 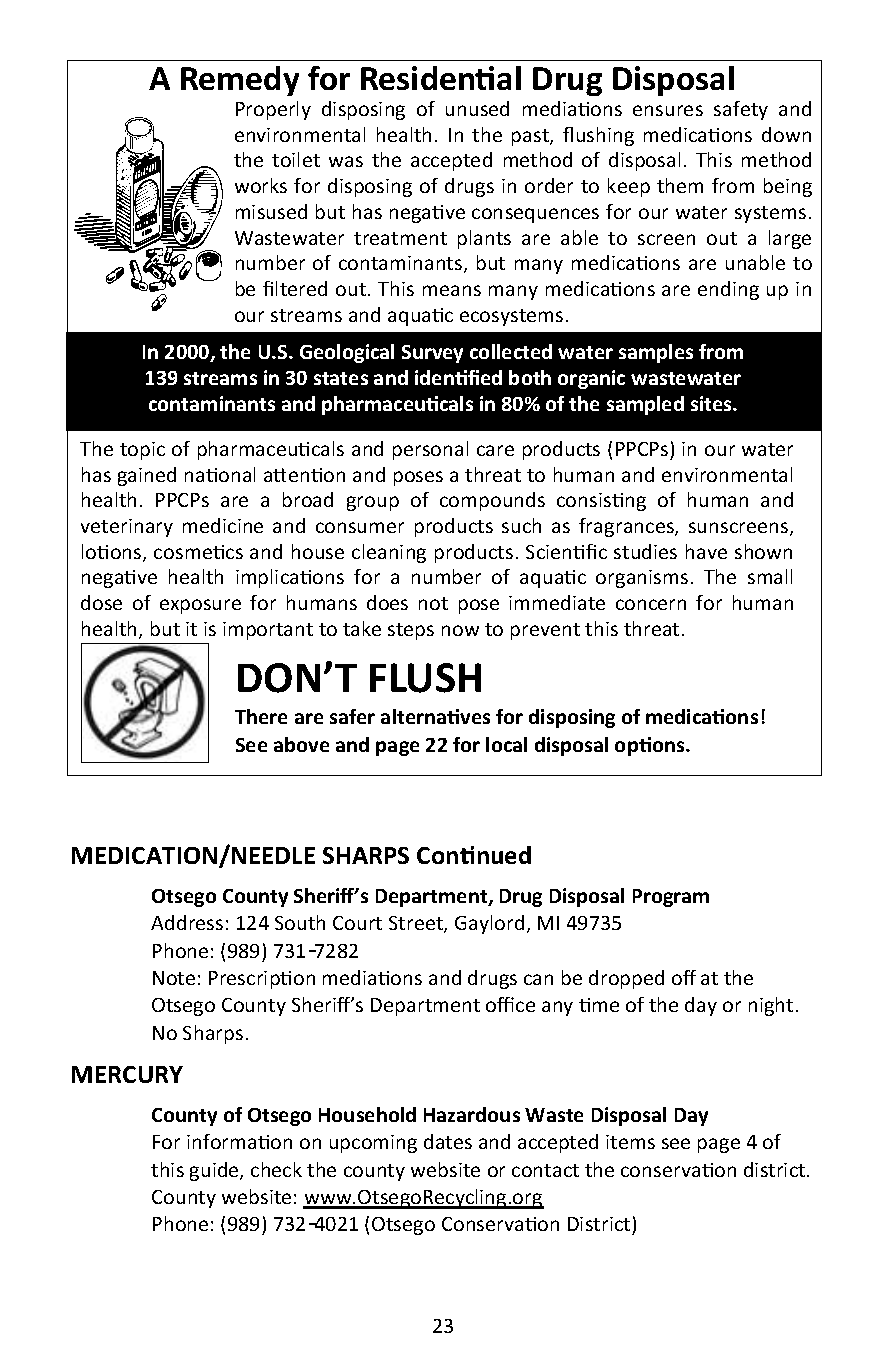 What do you see at coordinates (261, 716) in the screenshot?
I see `There` at bounding box center [261, 716].
